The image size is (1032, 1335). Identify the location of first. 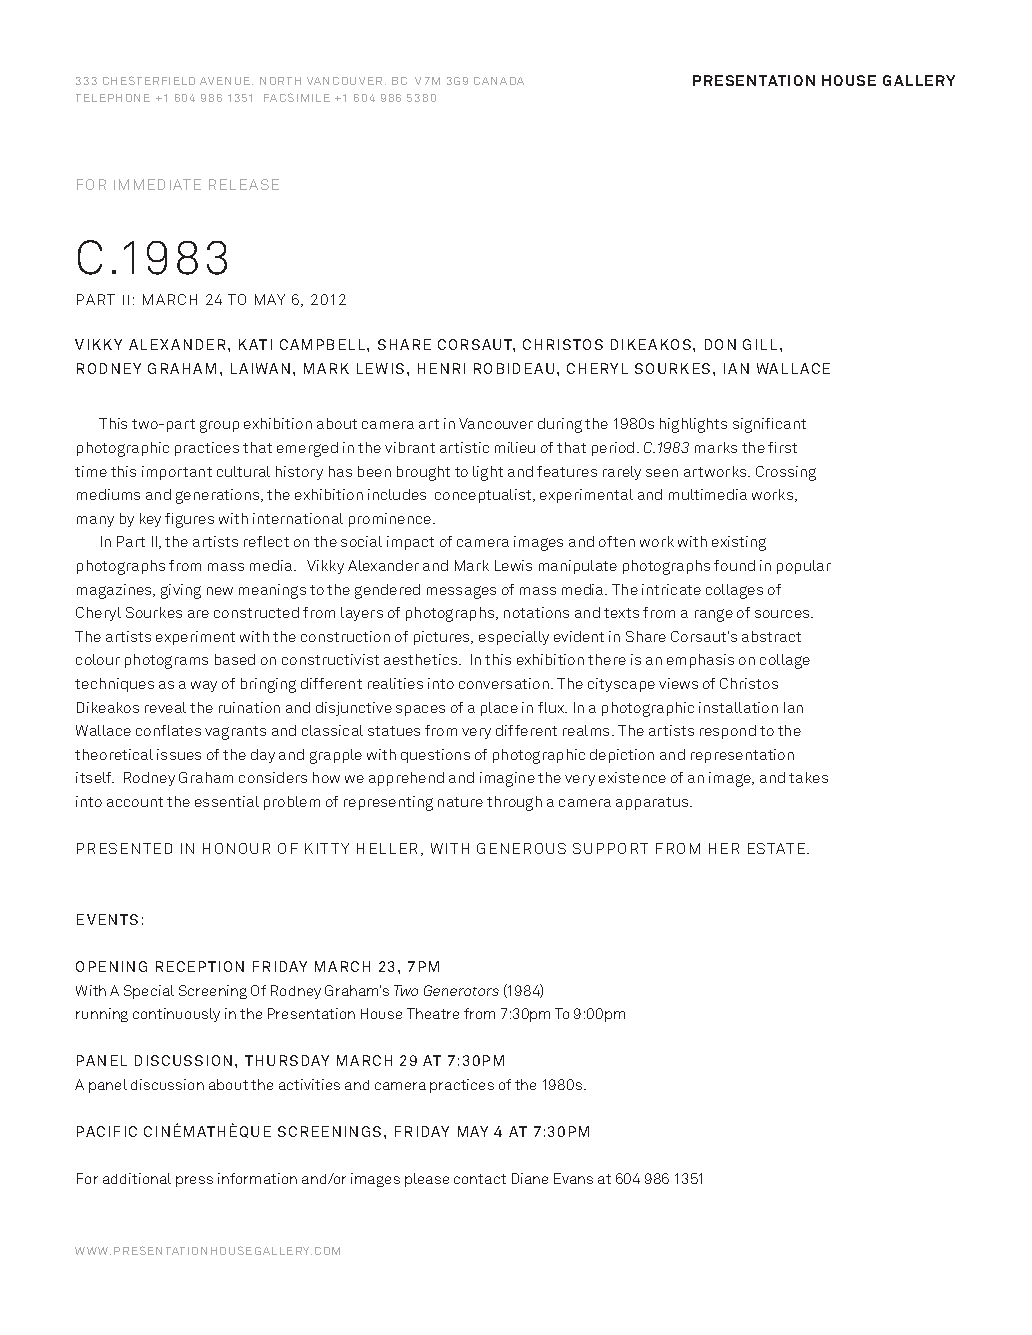
(782, 447).
